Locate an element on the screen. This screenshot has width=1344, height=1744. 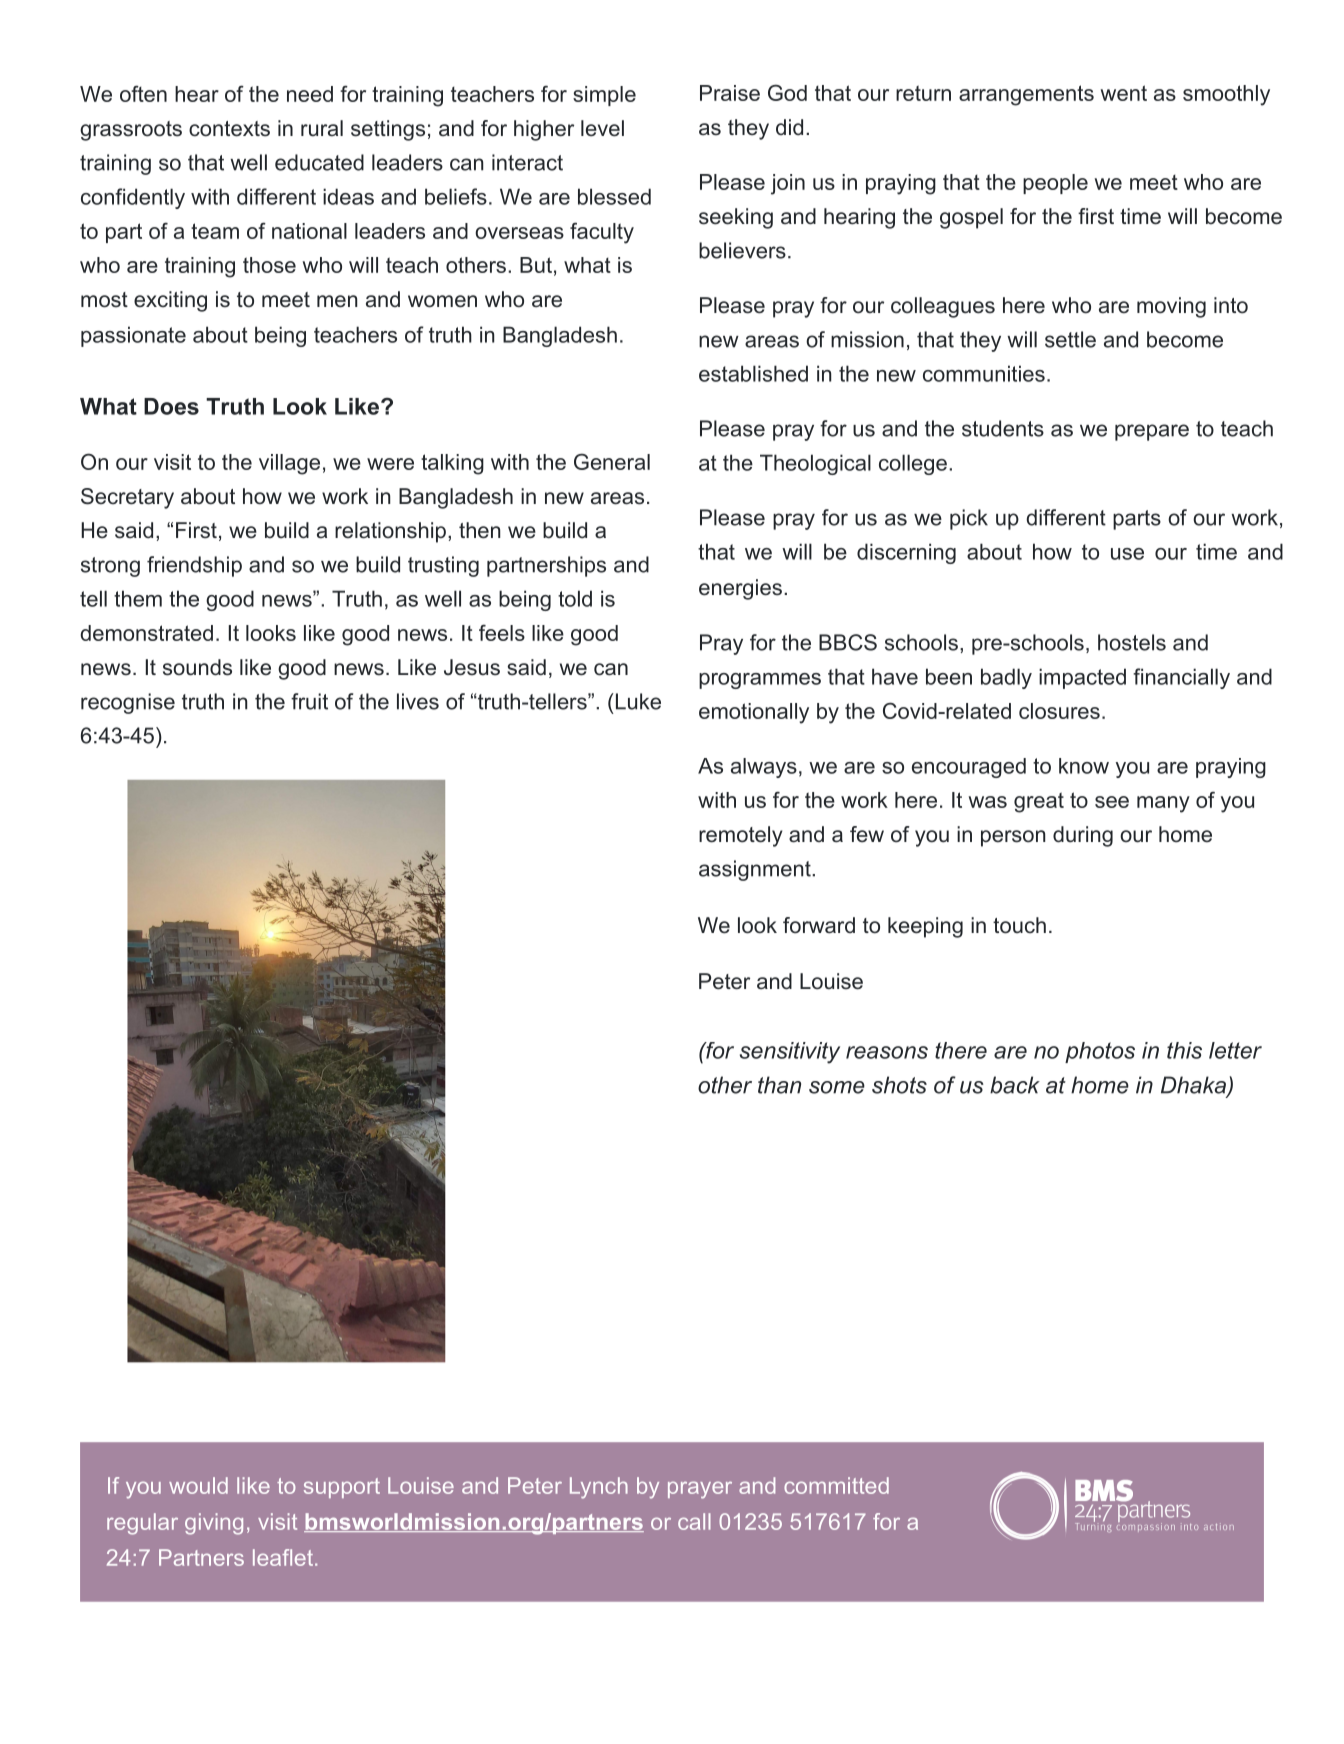
friendship is located at coordinates (194, 566).
